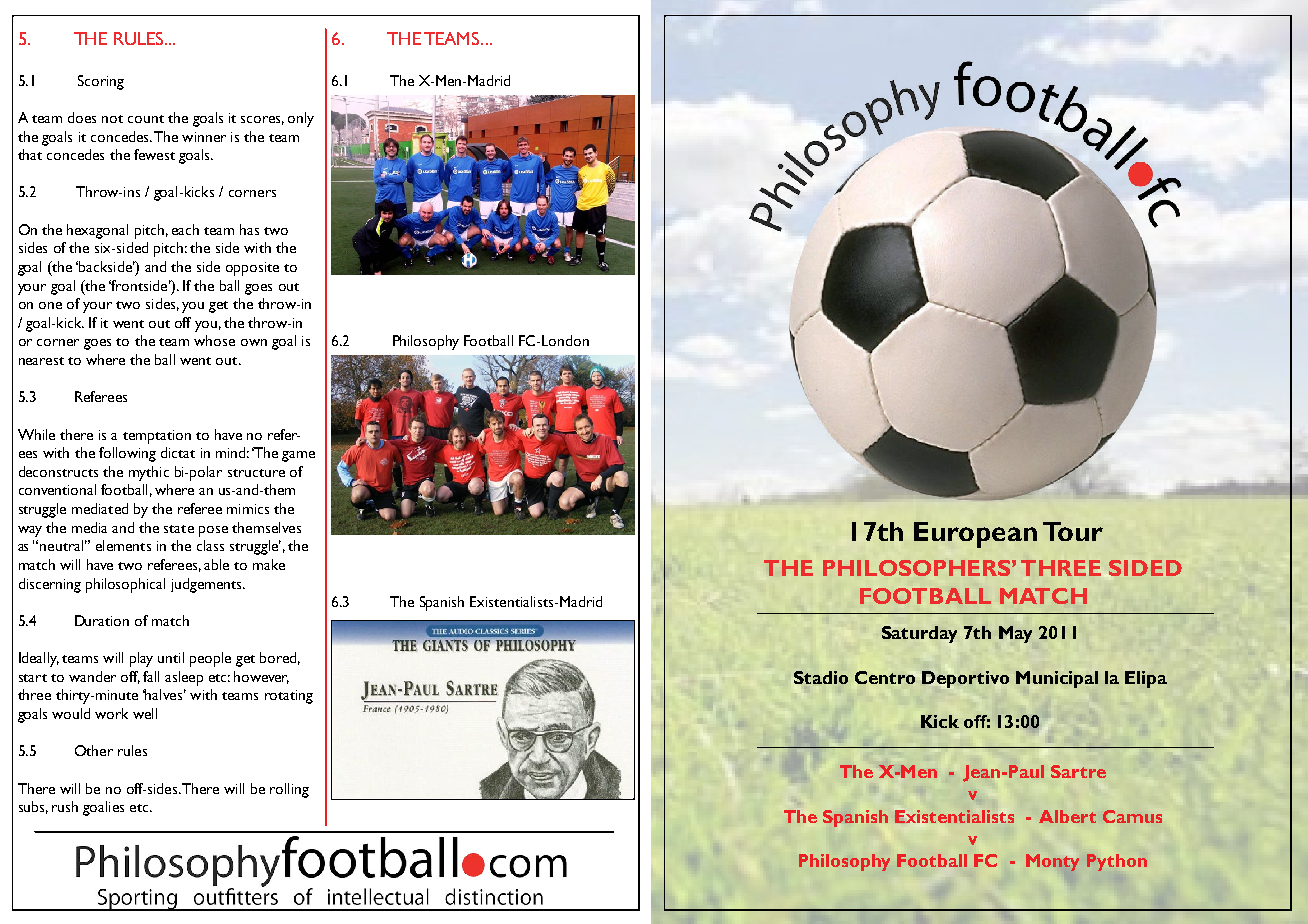 The image size is (1308, 924). Describe the element at coordinates (254, 342) in the page. I see `own` at that location.
